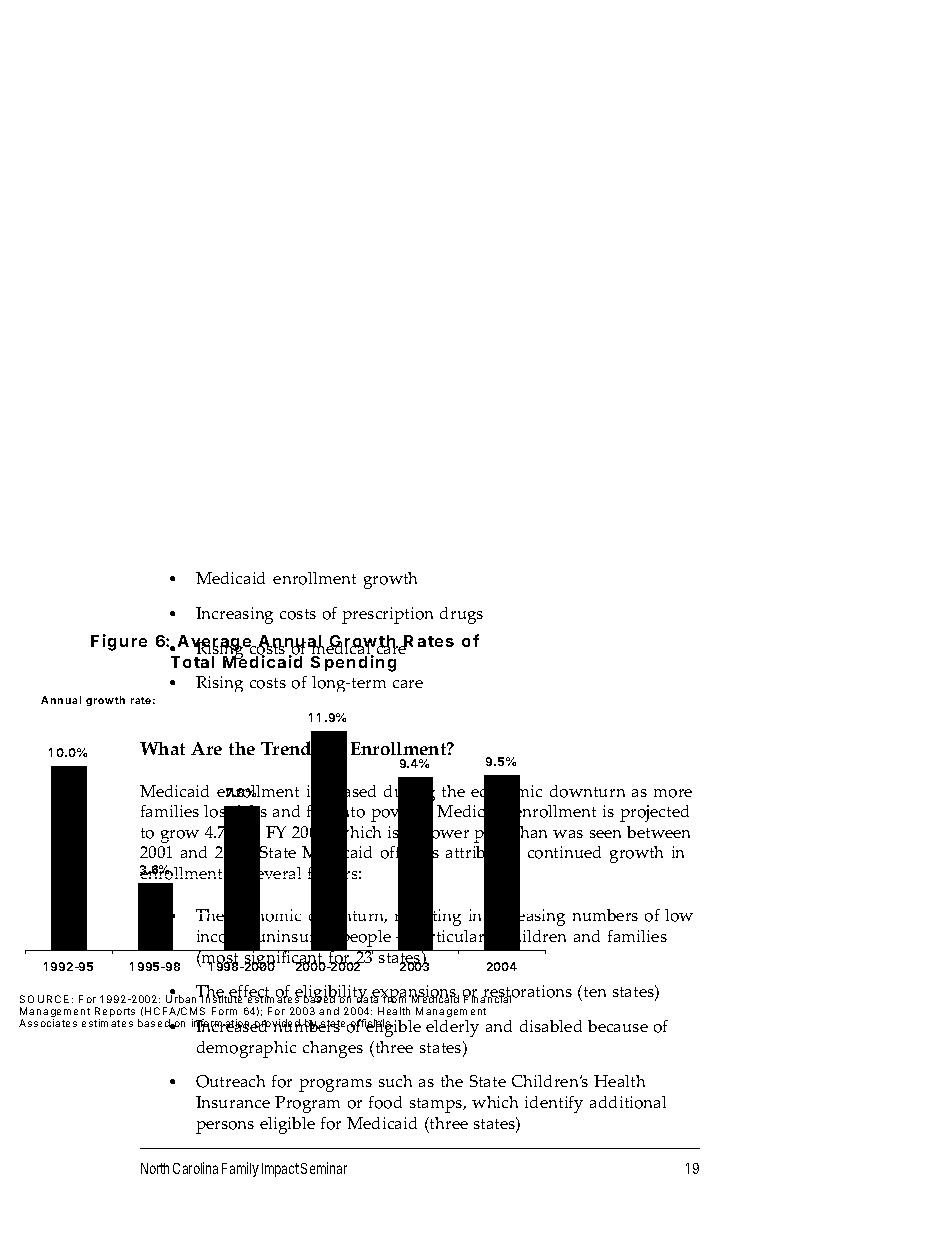 This screenshot has width=952, height=1233. I want to click on drugs, so click(461, 615).
